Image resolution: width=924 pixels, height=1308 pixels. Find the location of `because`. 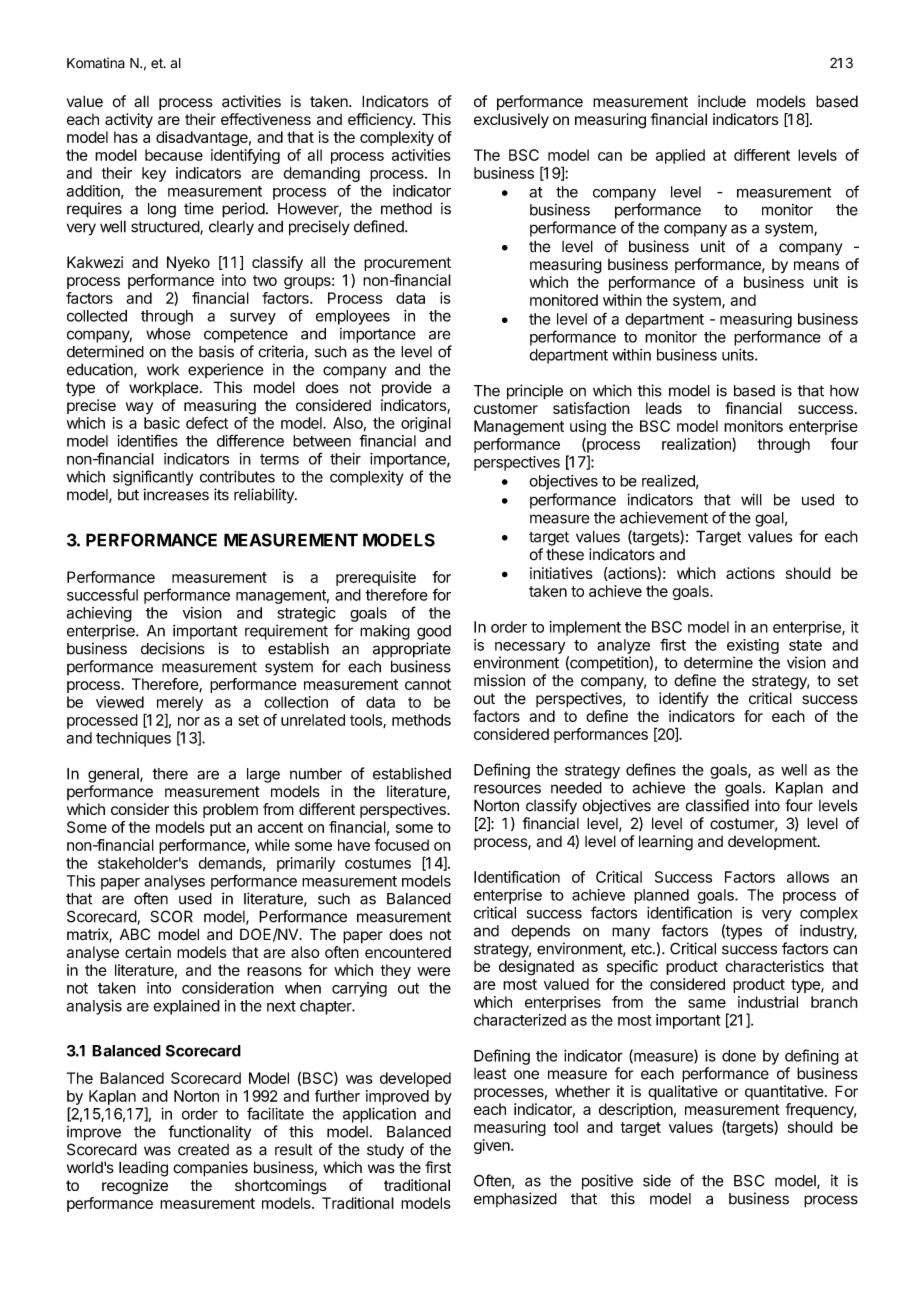

because is located at coordinates (174, 155).
